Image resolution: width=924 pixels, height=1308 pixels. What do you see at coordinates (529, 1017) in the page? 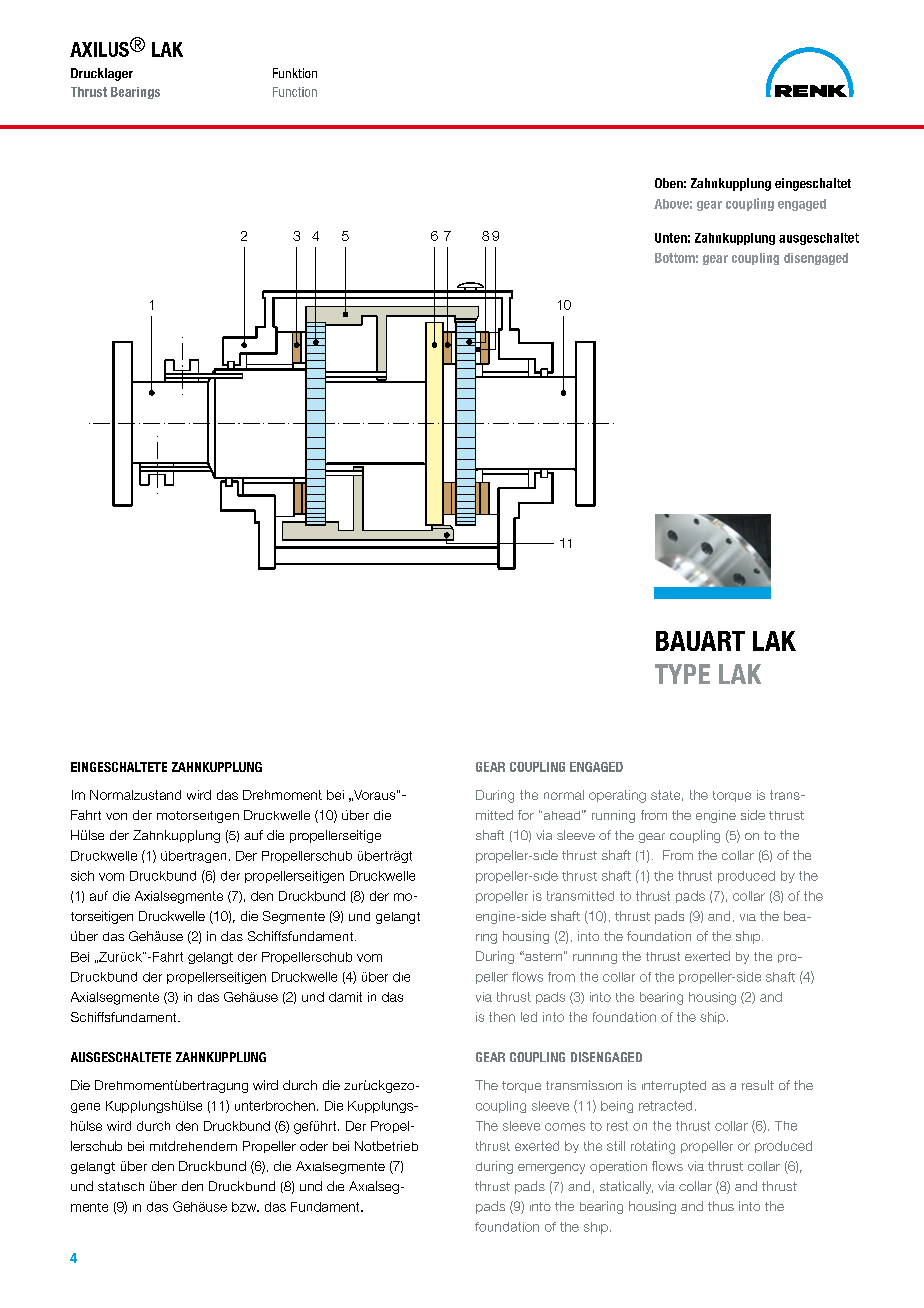
I see `led` at bounding box center [529, 1017].
